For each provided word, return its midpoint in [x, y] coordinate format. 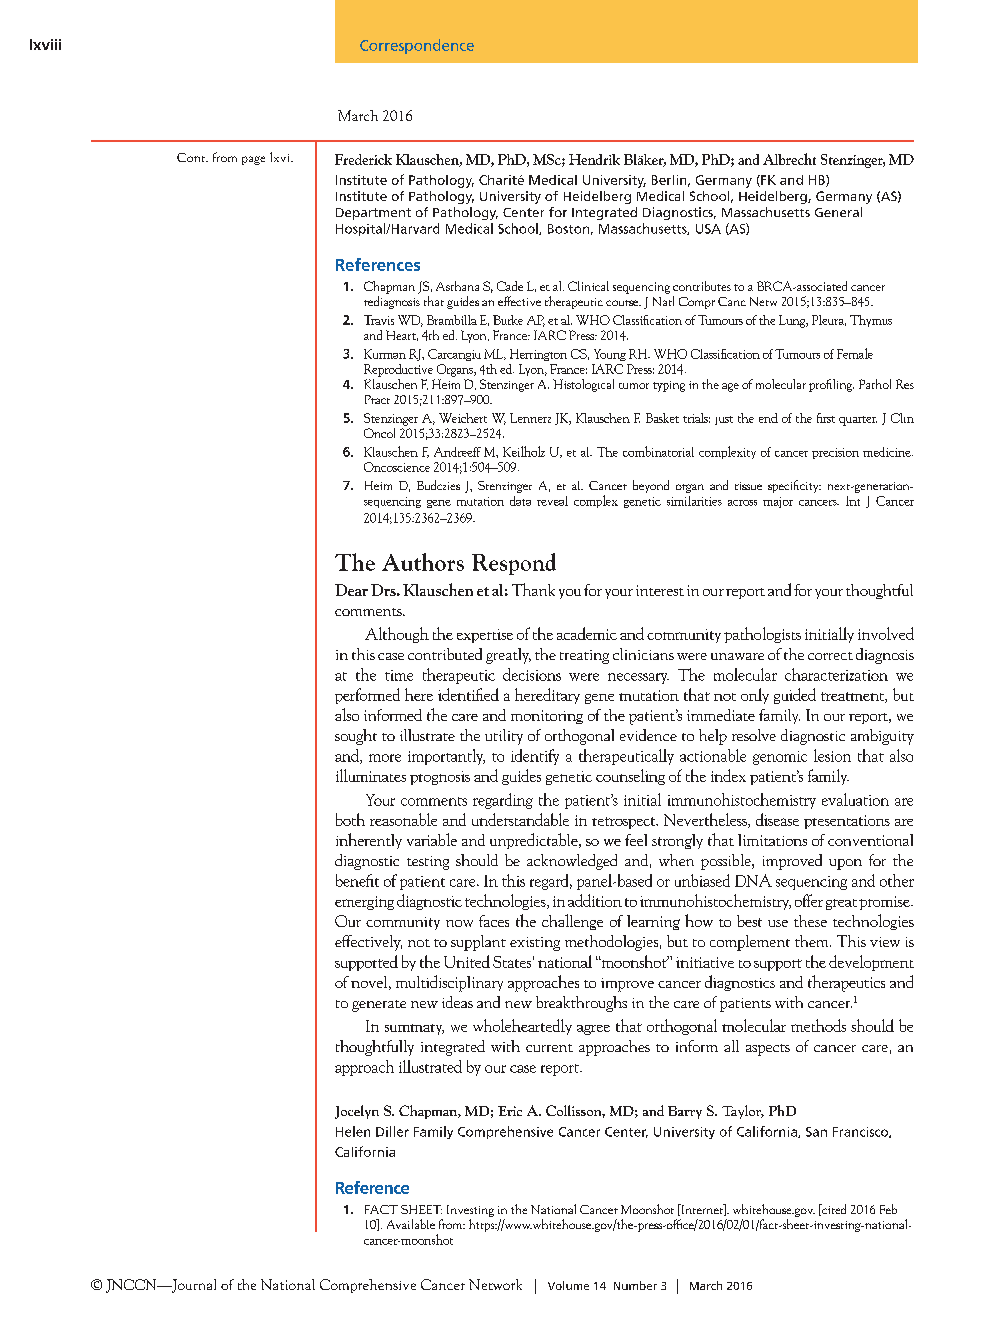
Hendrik [594, 159]
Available [411, 1224]
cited [833, 1210]
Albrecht [789, 159]
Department [373, 214]
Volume [568, 1285]
